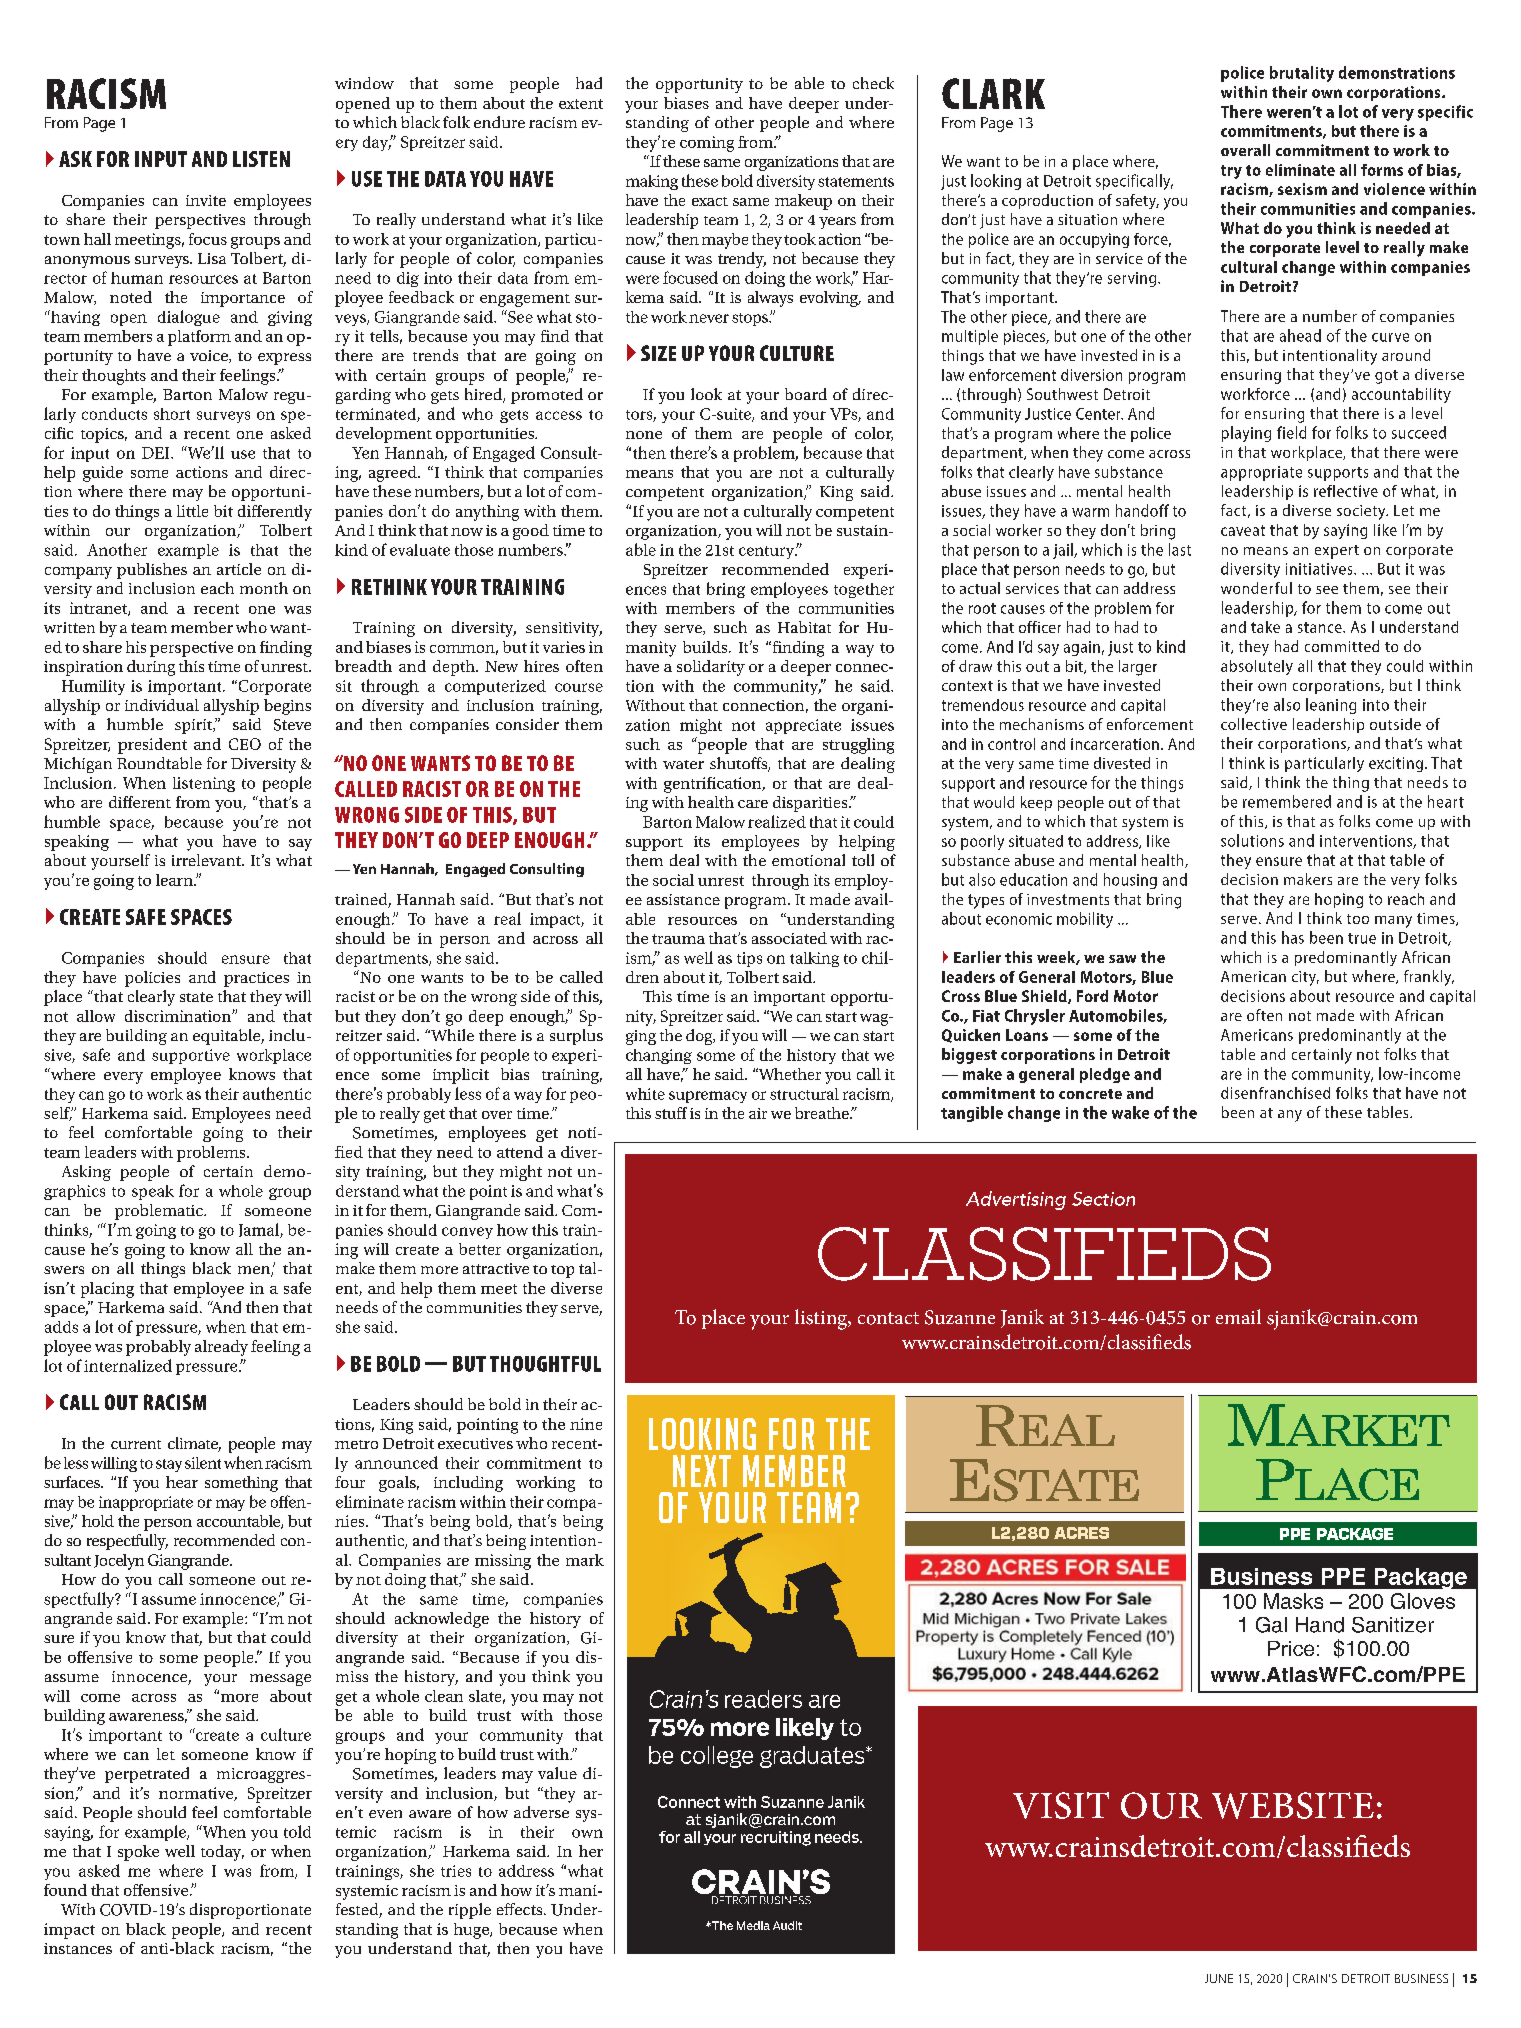 This screenshot has height=2028, width=1521. What do you see at coordinates (702, 1471) in the screenshot?
I see `NEXT` at bounding box center [702, 1471].
